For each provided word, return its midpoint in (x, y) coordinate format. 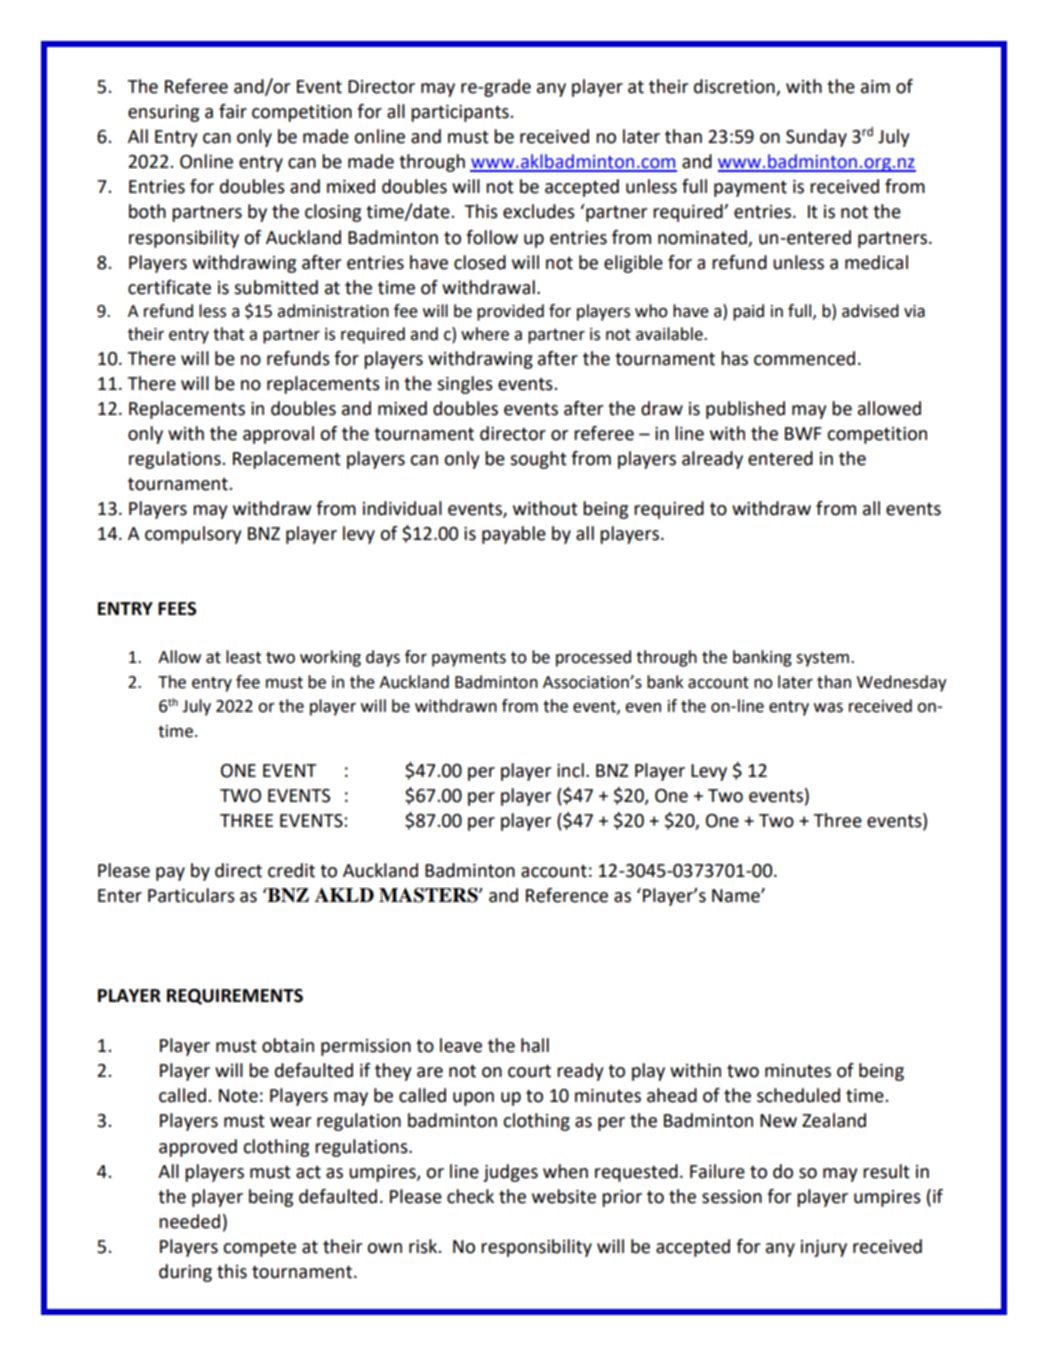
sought (538, 460)
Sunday (816, 138)
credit (291, 870)
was (828, 708)
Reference (567, 895)
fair (233, 111)
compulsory (193, 535)
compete (259, 1249)
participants (461, 113)
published (745, 410)
